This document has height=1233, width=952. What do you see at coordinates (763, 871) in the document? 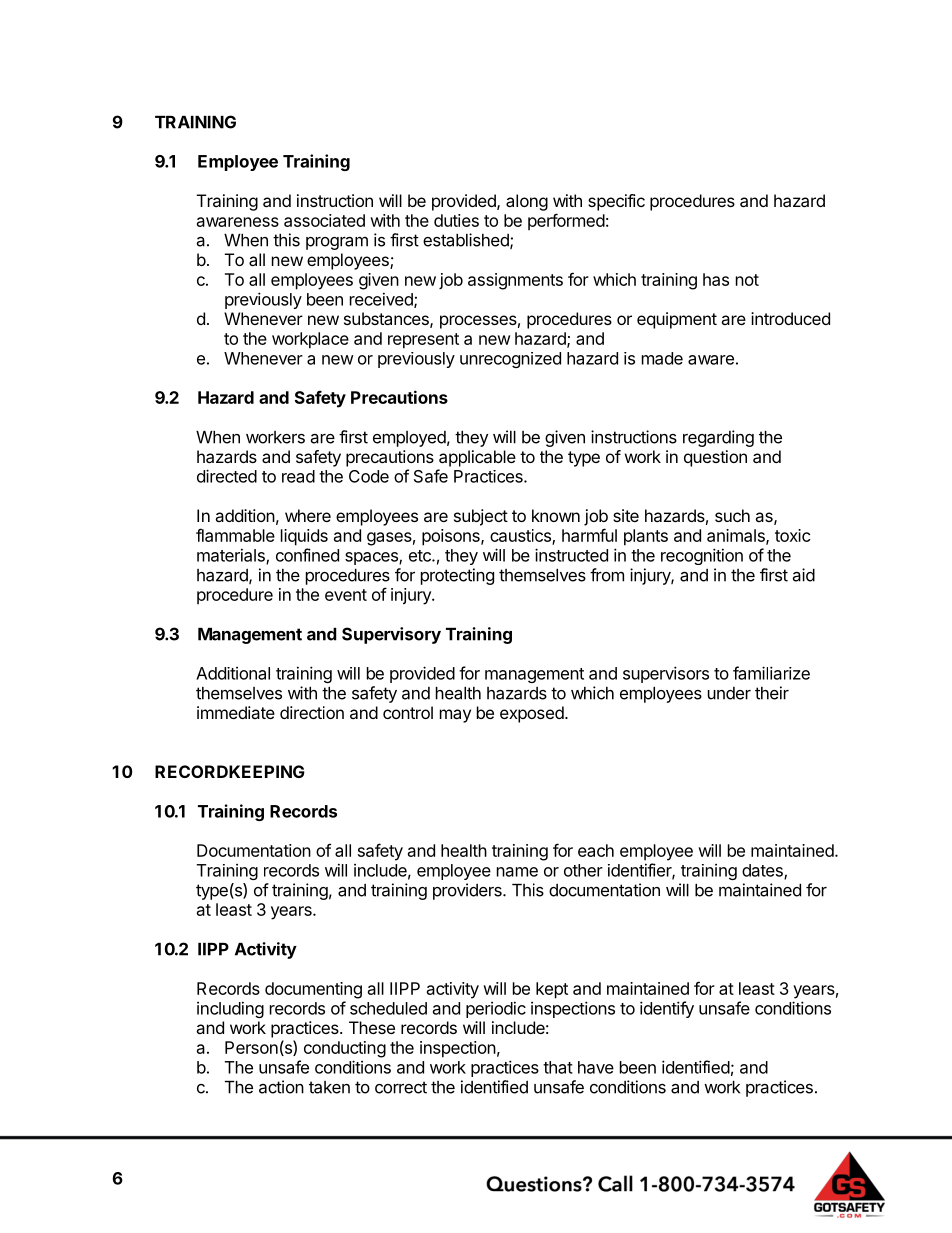
I see `dates` at bounding box center [763, 871].
